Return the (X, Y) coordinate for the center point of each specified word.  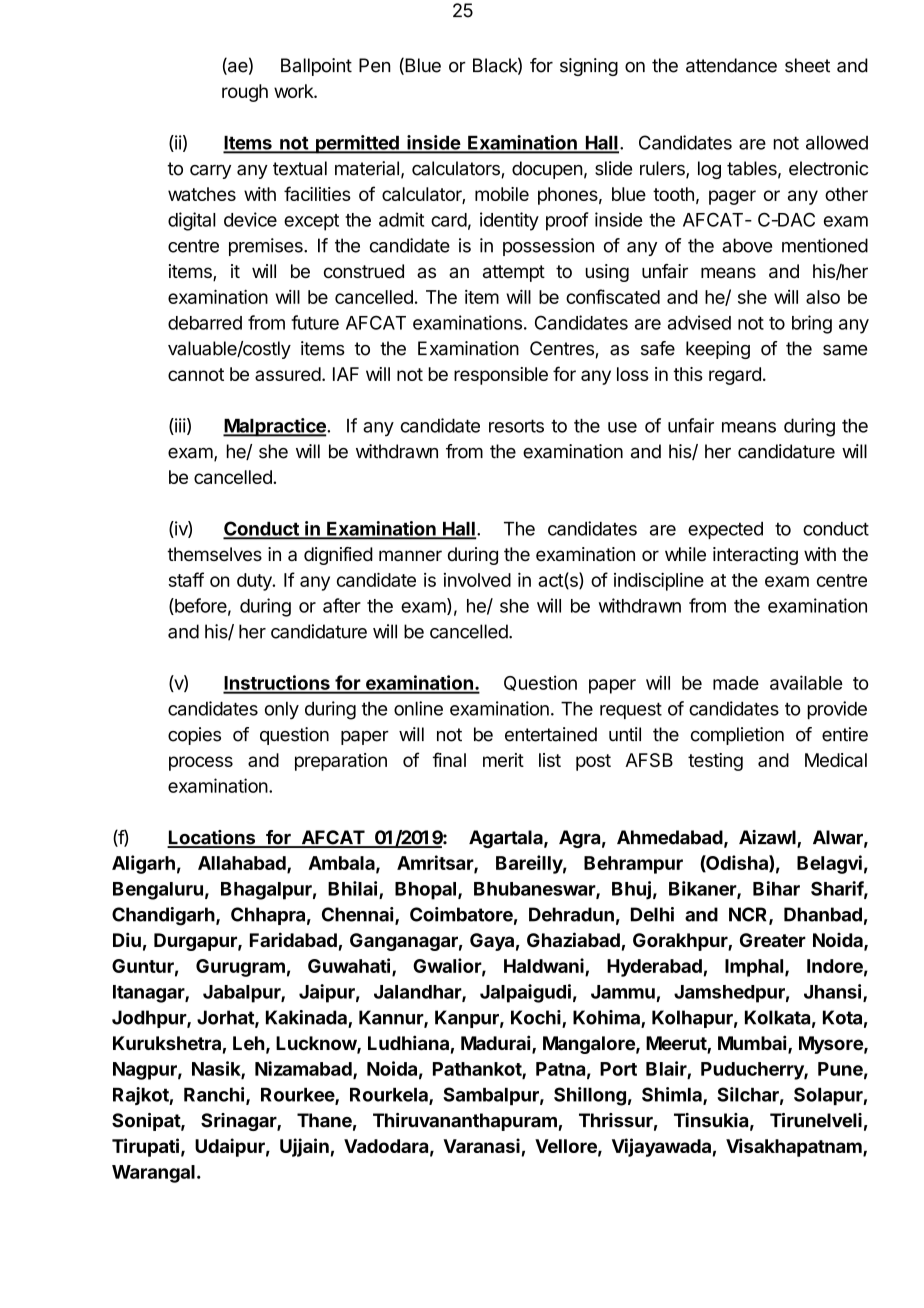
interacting (755, 556)
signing (589, 67)
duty (255, 582)
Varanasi (481, 1145)
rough (245, 93)
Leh (248, 1043)
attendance (731, 65)
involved (477, 580)
